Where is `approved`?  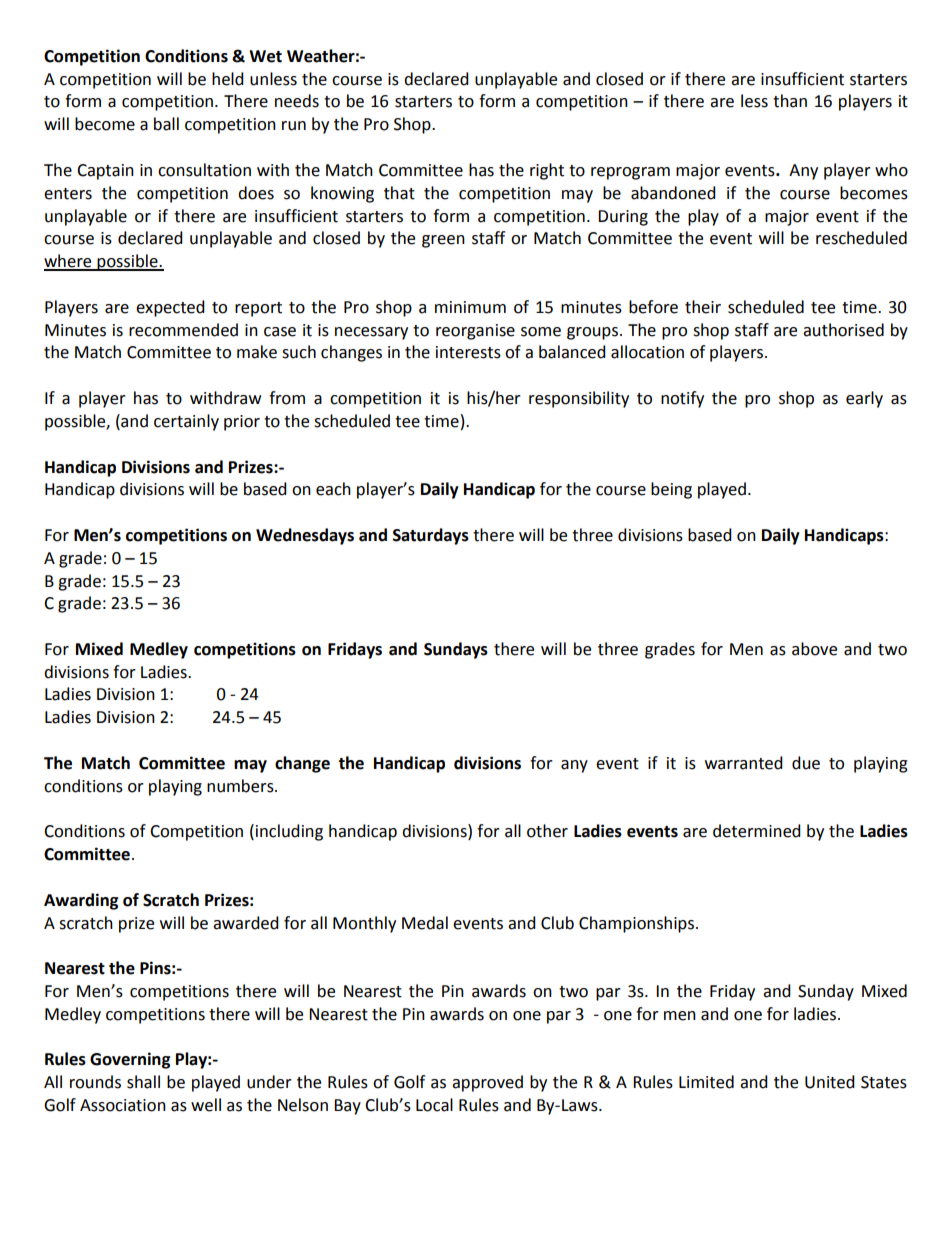
approved is located at coordinates (487, 1083).
